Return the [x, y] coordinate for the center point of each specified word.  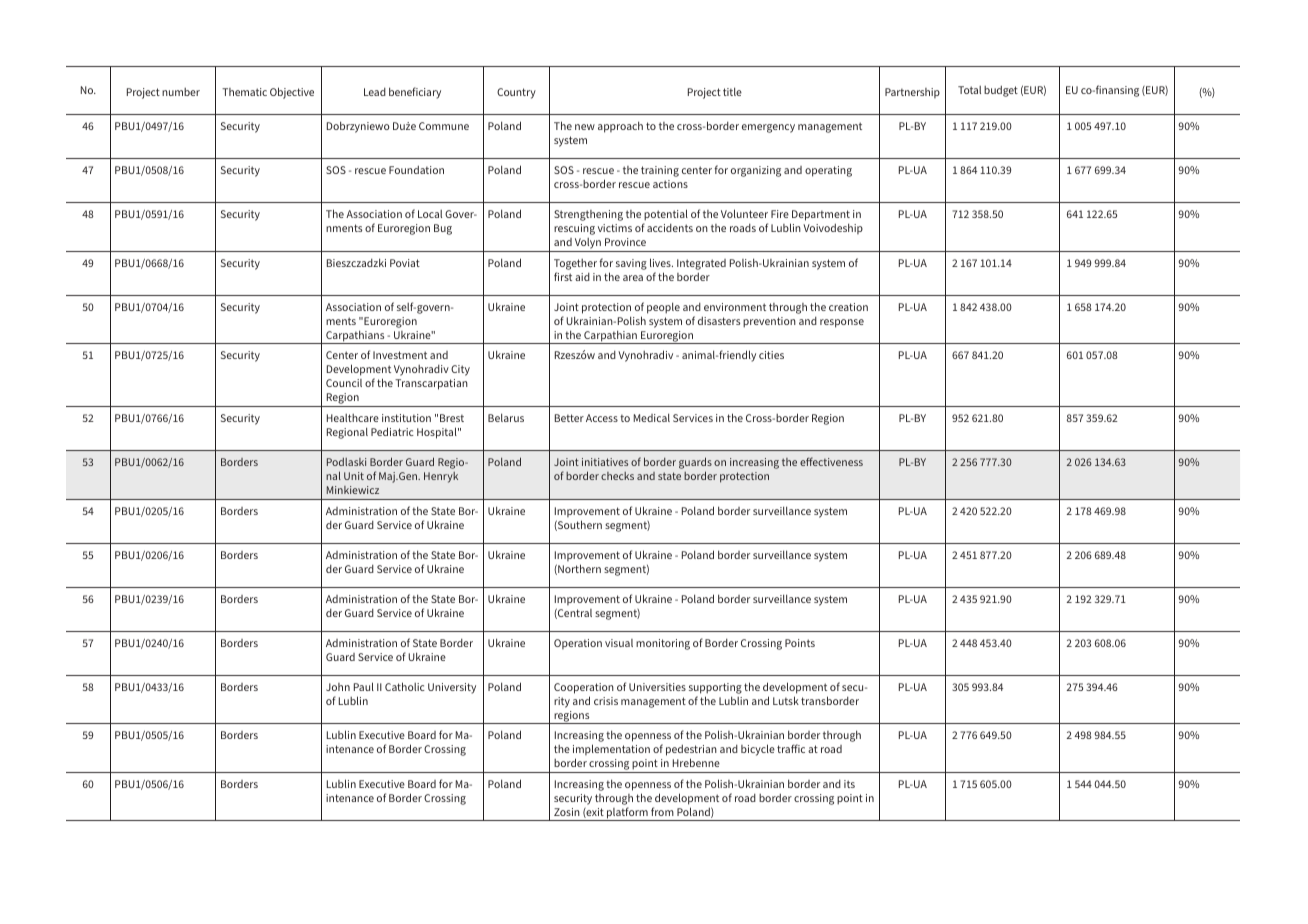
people [663, 308]
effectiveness [831, 461]
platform [627, 814]
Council [344, 383]
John [338, 687]
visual [619, 643]
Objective [292, 93]
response [842, 323]
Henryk [441, 477]
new [585, 127]
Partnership [912, 93]
